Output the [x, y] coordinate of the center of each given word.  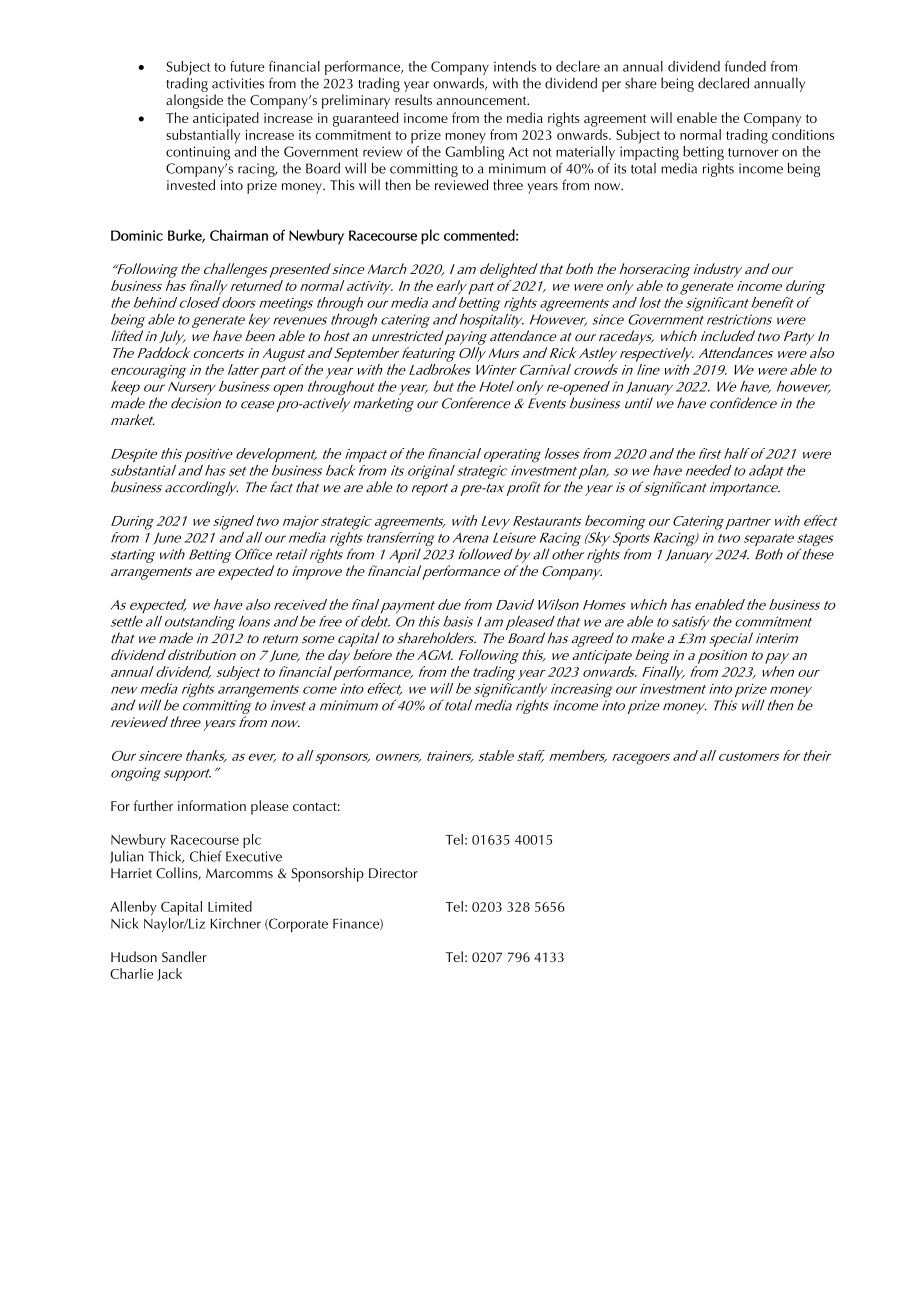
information [212, 805]
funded [745, 66]
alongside [194, 101]
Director [393, 873]
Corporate [297, 925]
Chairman [239, 235]
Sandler [184, 956]
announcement [482, 100]
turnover [753, 152]
